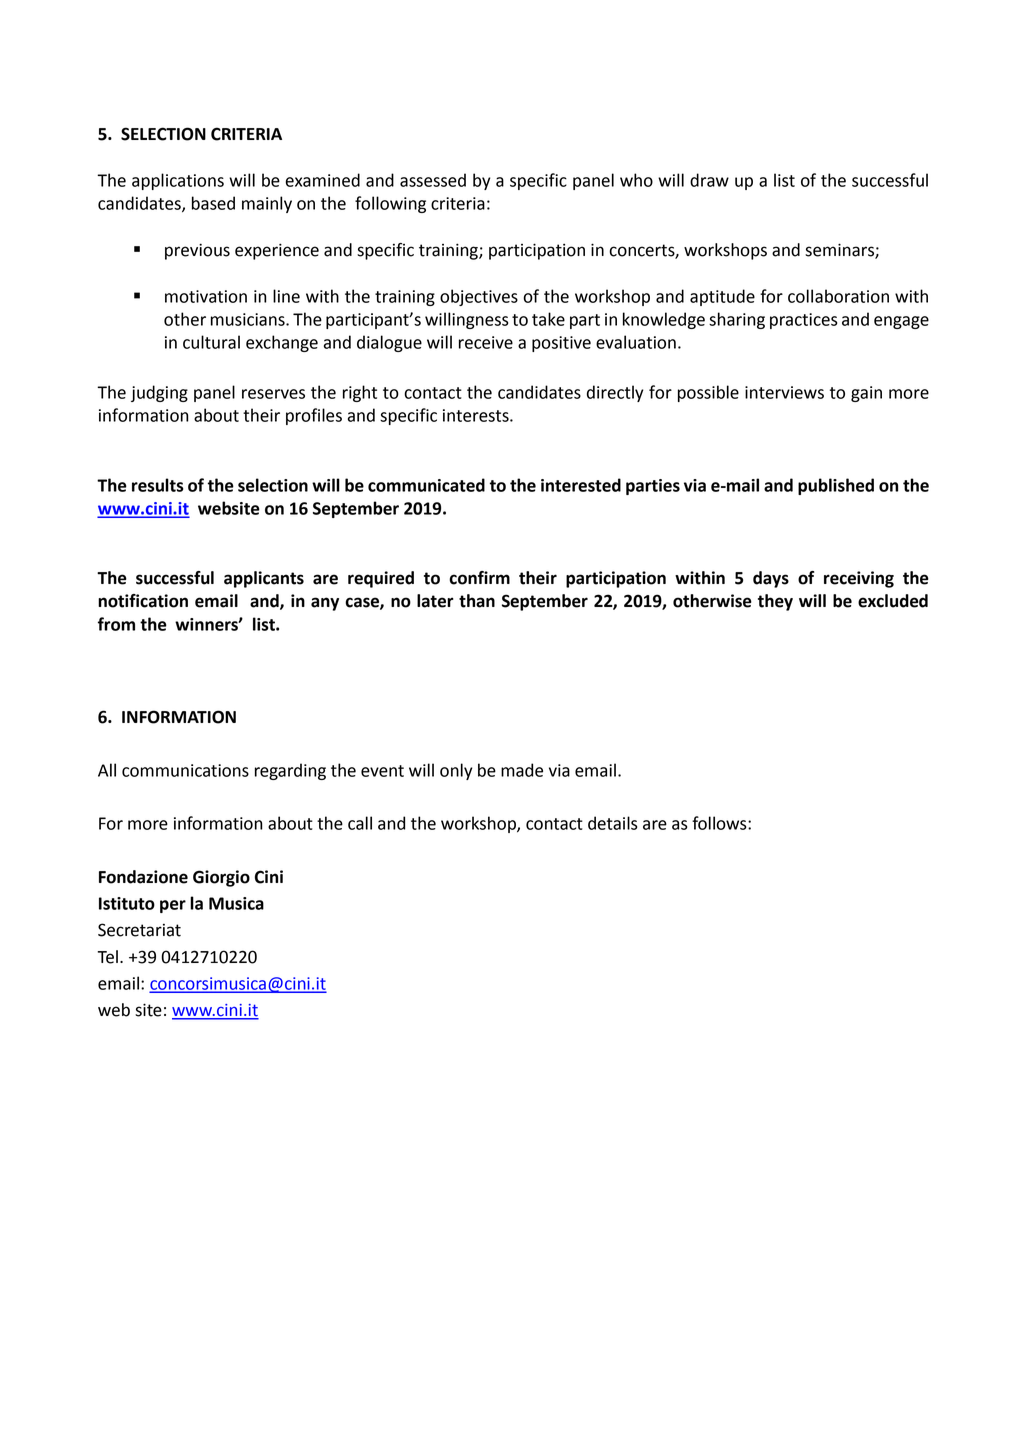  I want to click on receive, so click(486, 342).
